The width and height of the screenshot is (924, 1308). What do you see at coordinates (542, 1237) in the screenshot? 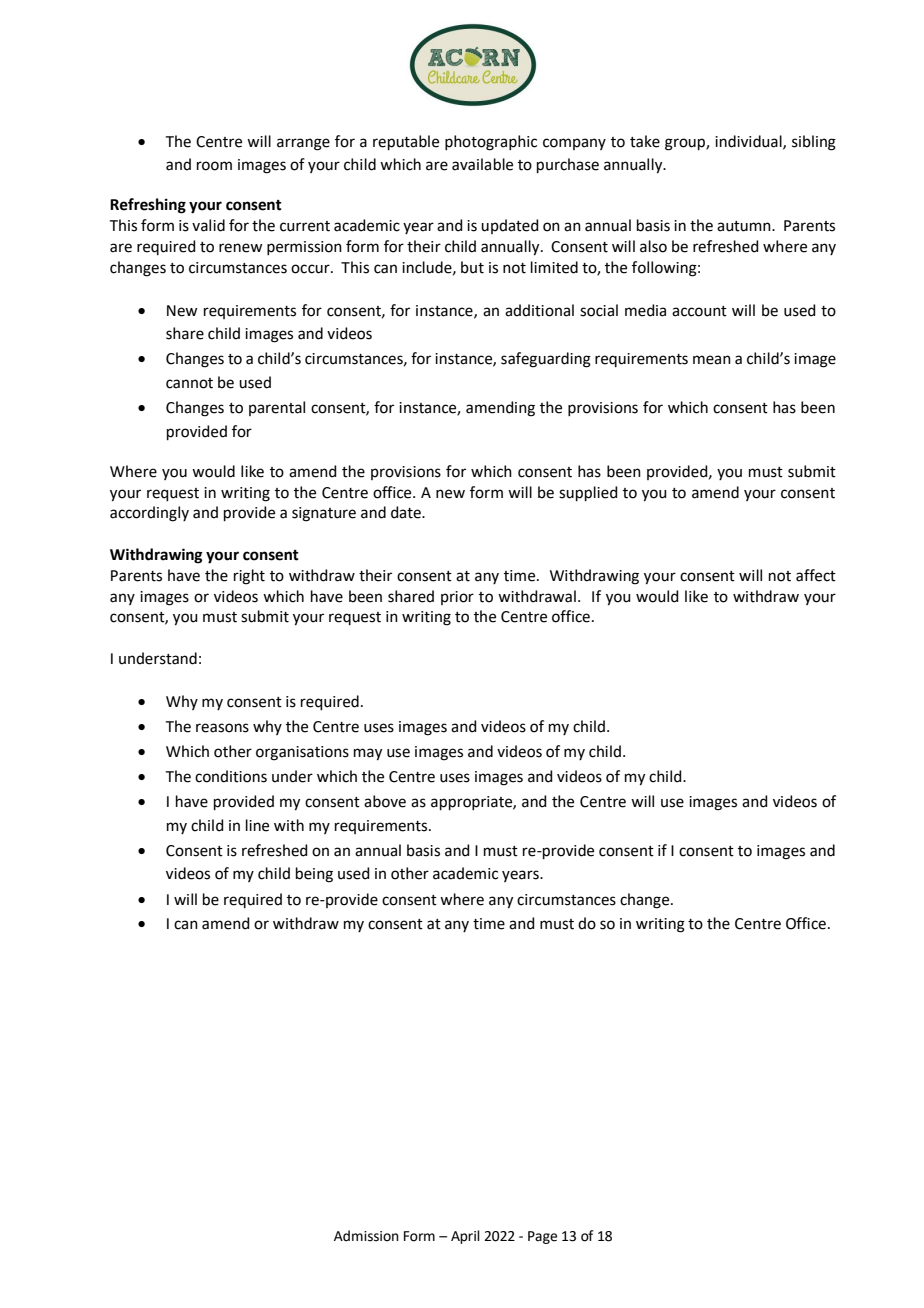
I see `Page` at bounding box center [542, 1237].
